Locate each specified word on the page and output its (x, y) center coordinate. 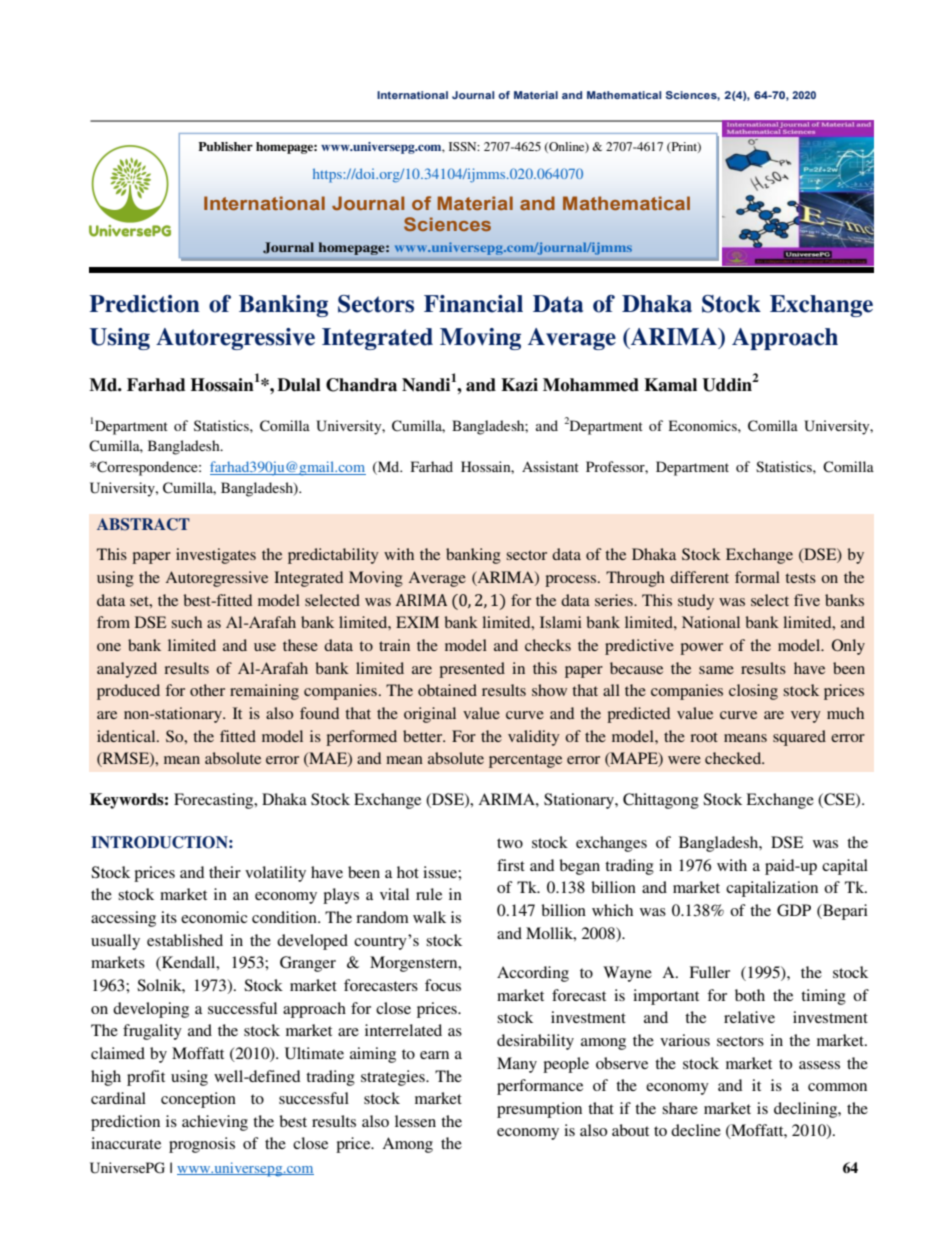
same (716, 670)
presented (472, 670)
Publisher (225, 146)
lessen (415, 1121)
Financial (473, 304)
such (186, 622)
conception (198, 1100)
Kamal (670, 385)
